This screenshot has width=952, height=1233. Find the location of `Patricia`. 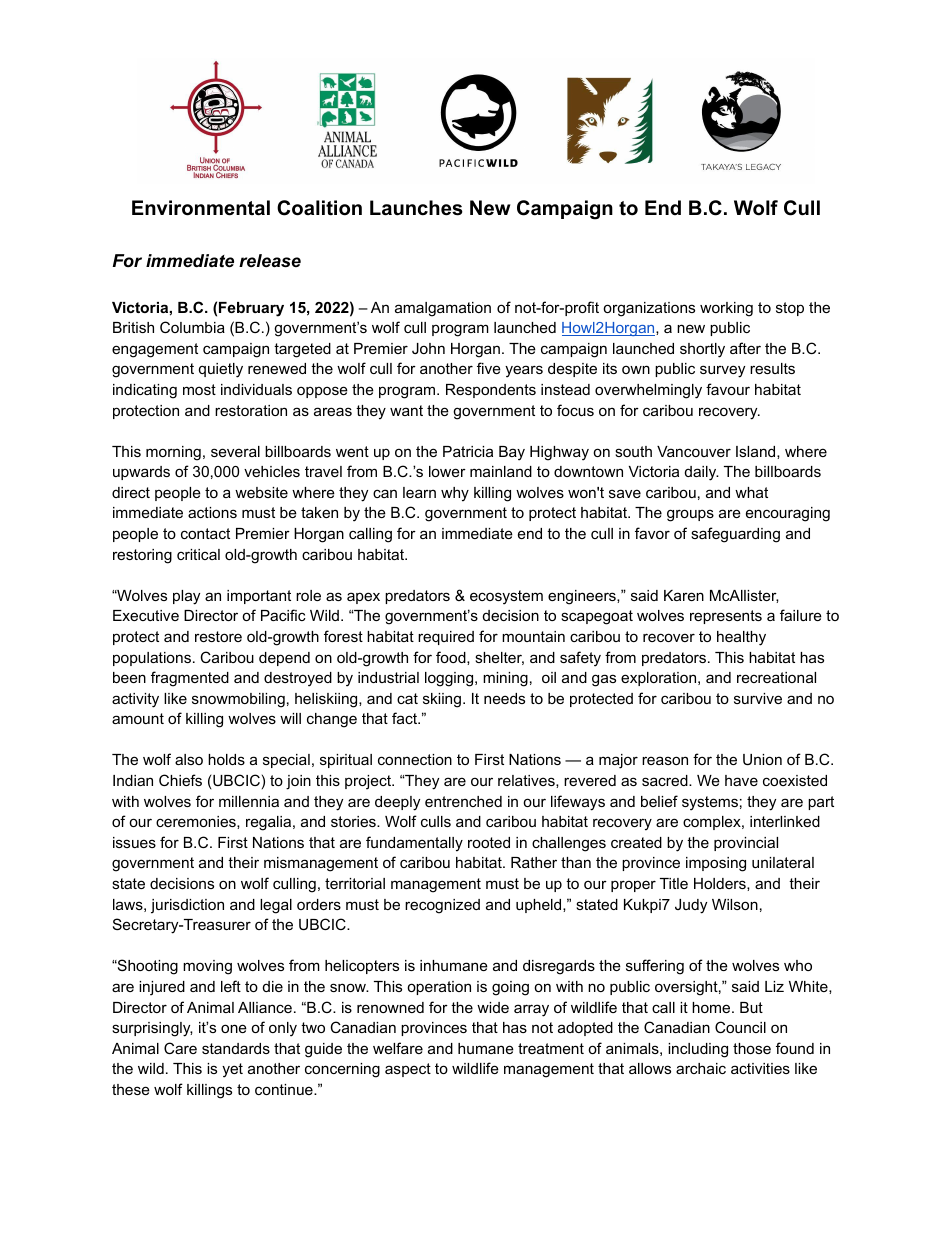

Patricia is located at coordinates (468, 451).
